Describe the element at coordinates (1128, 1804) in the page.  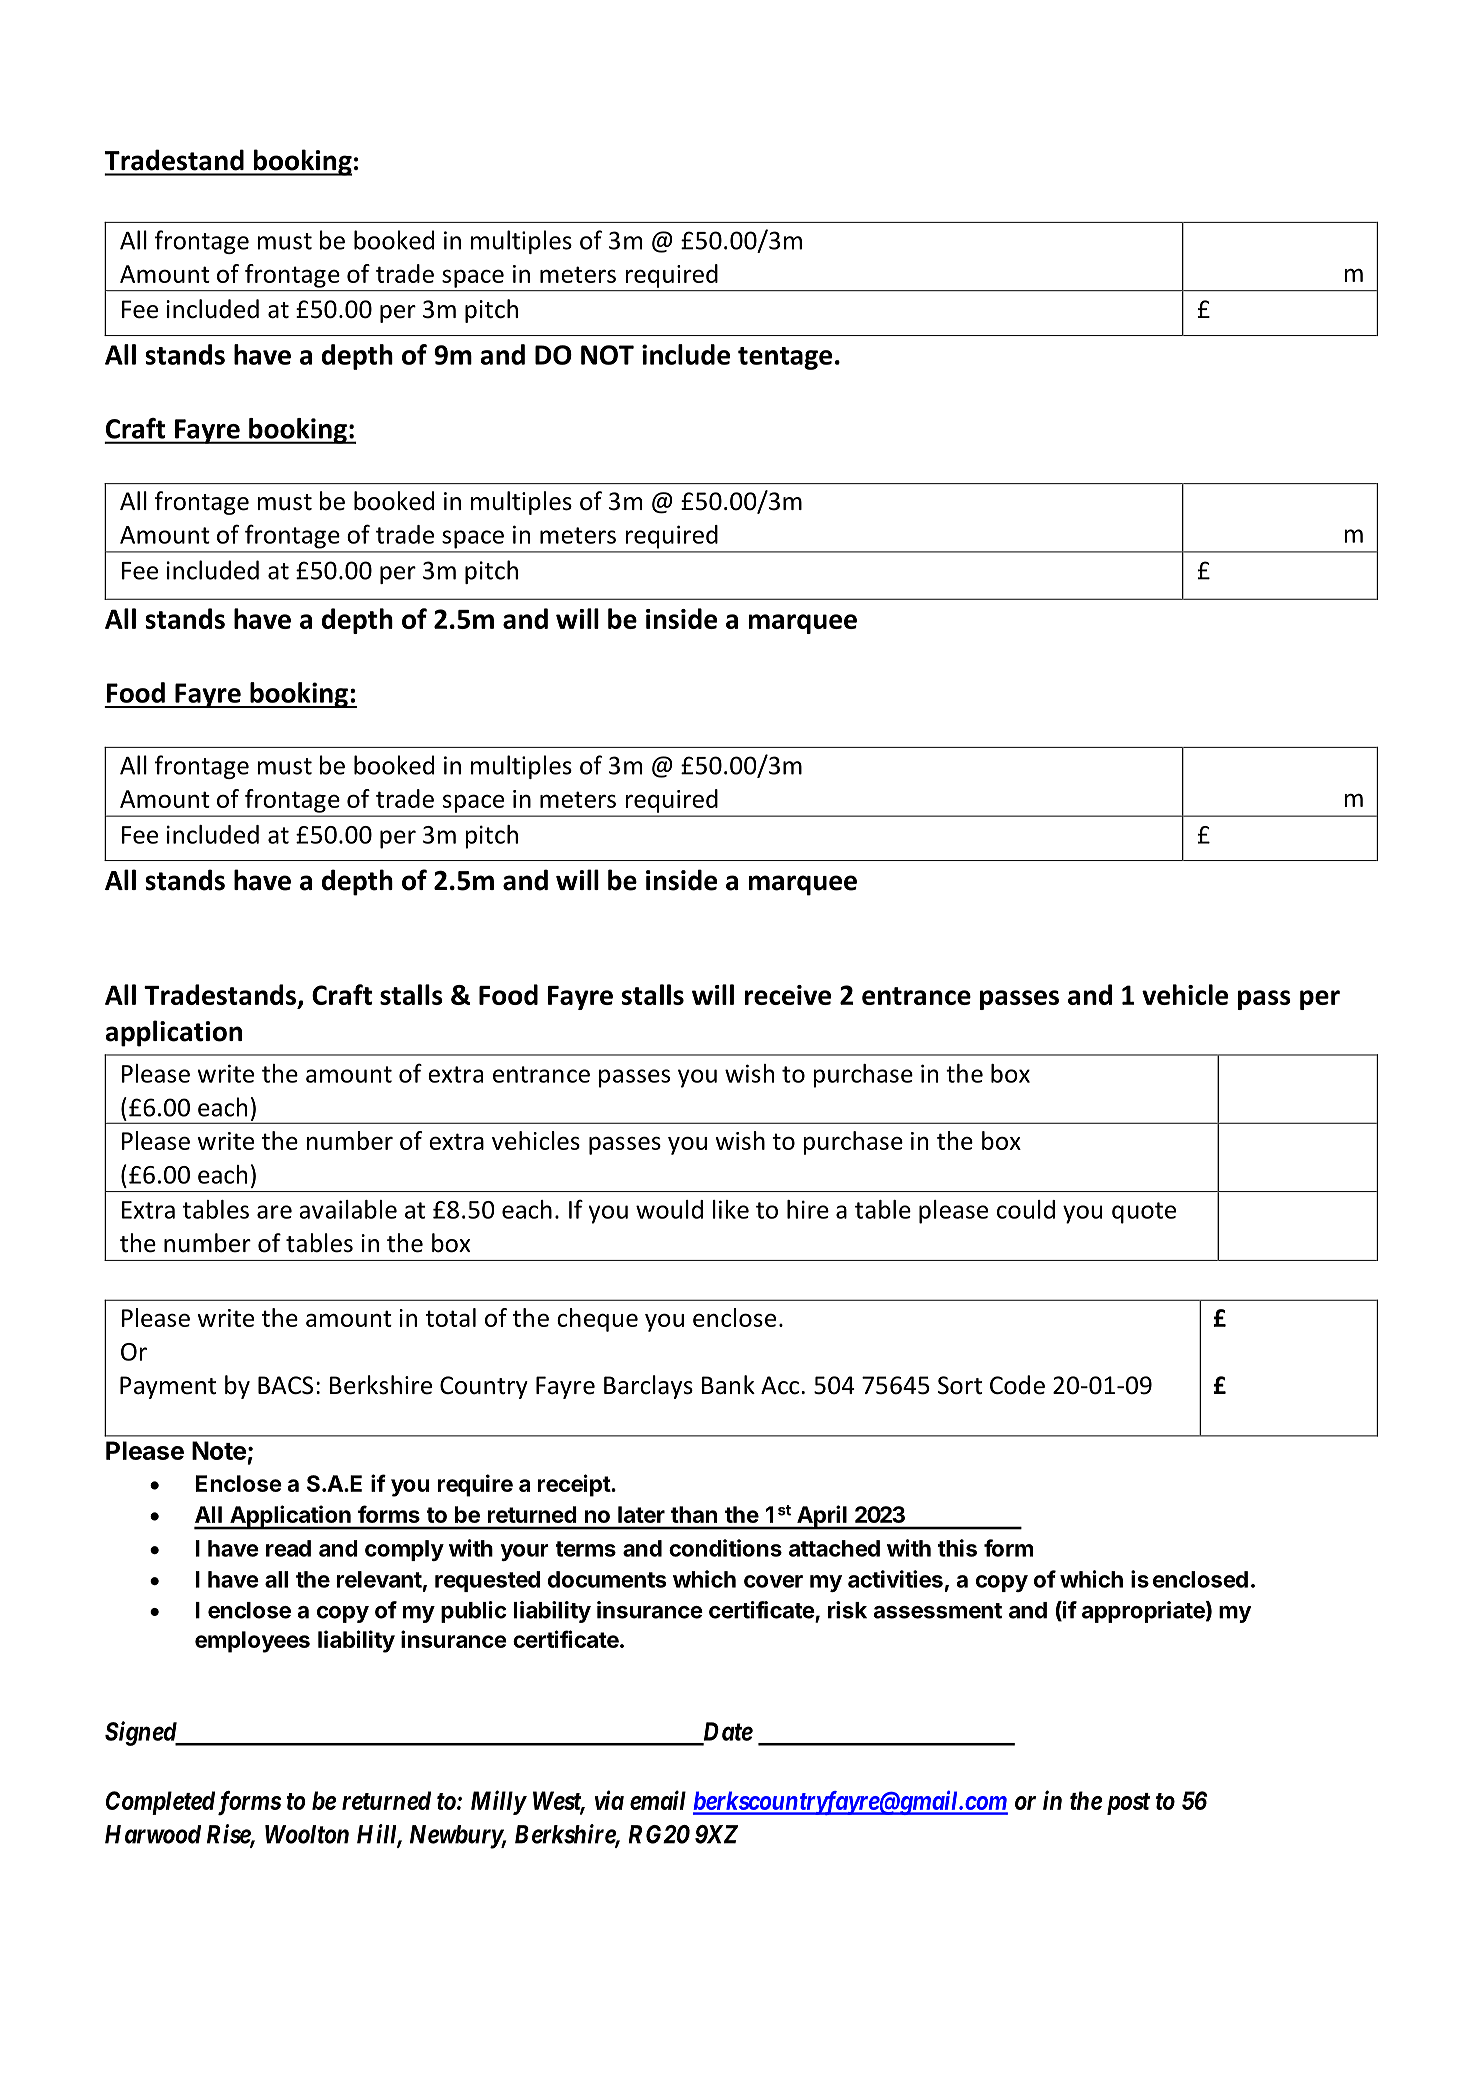
I see `post` at that location.
